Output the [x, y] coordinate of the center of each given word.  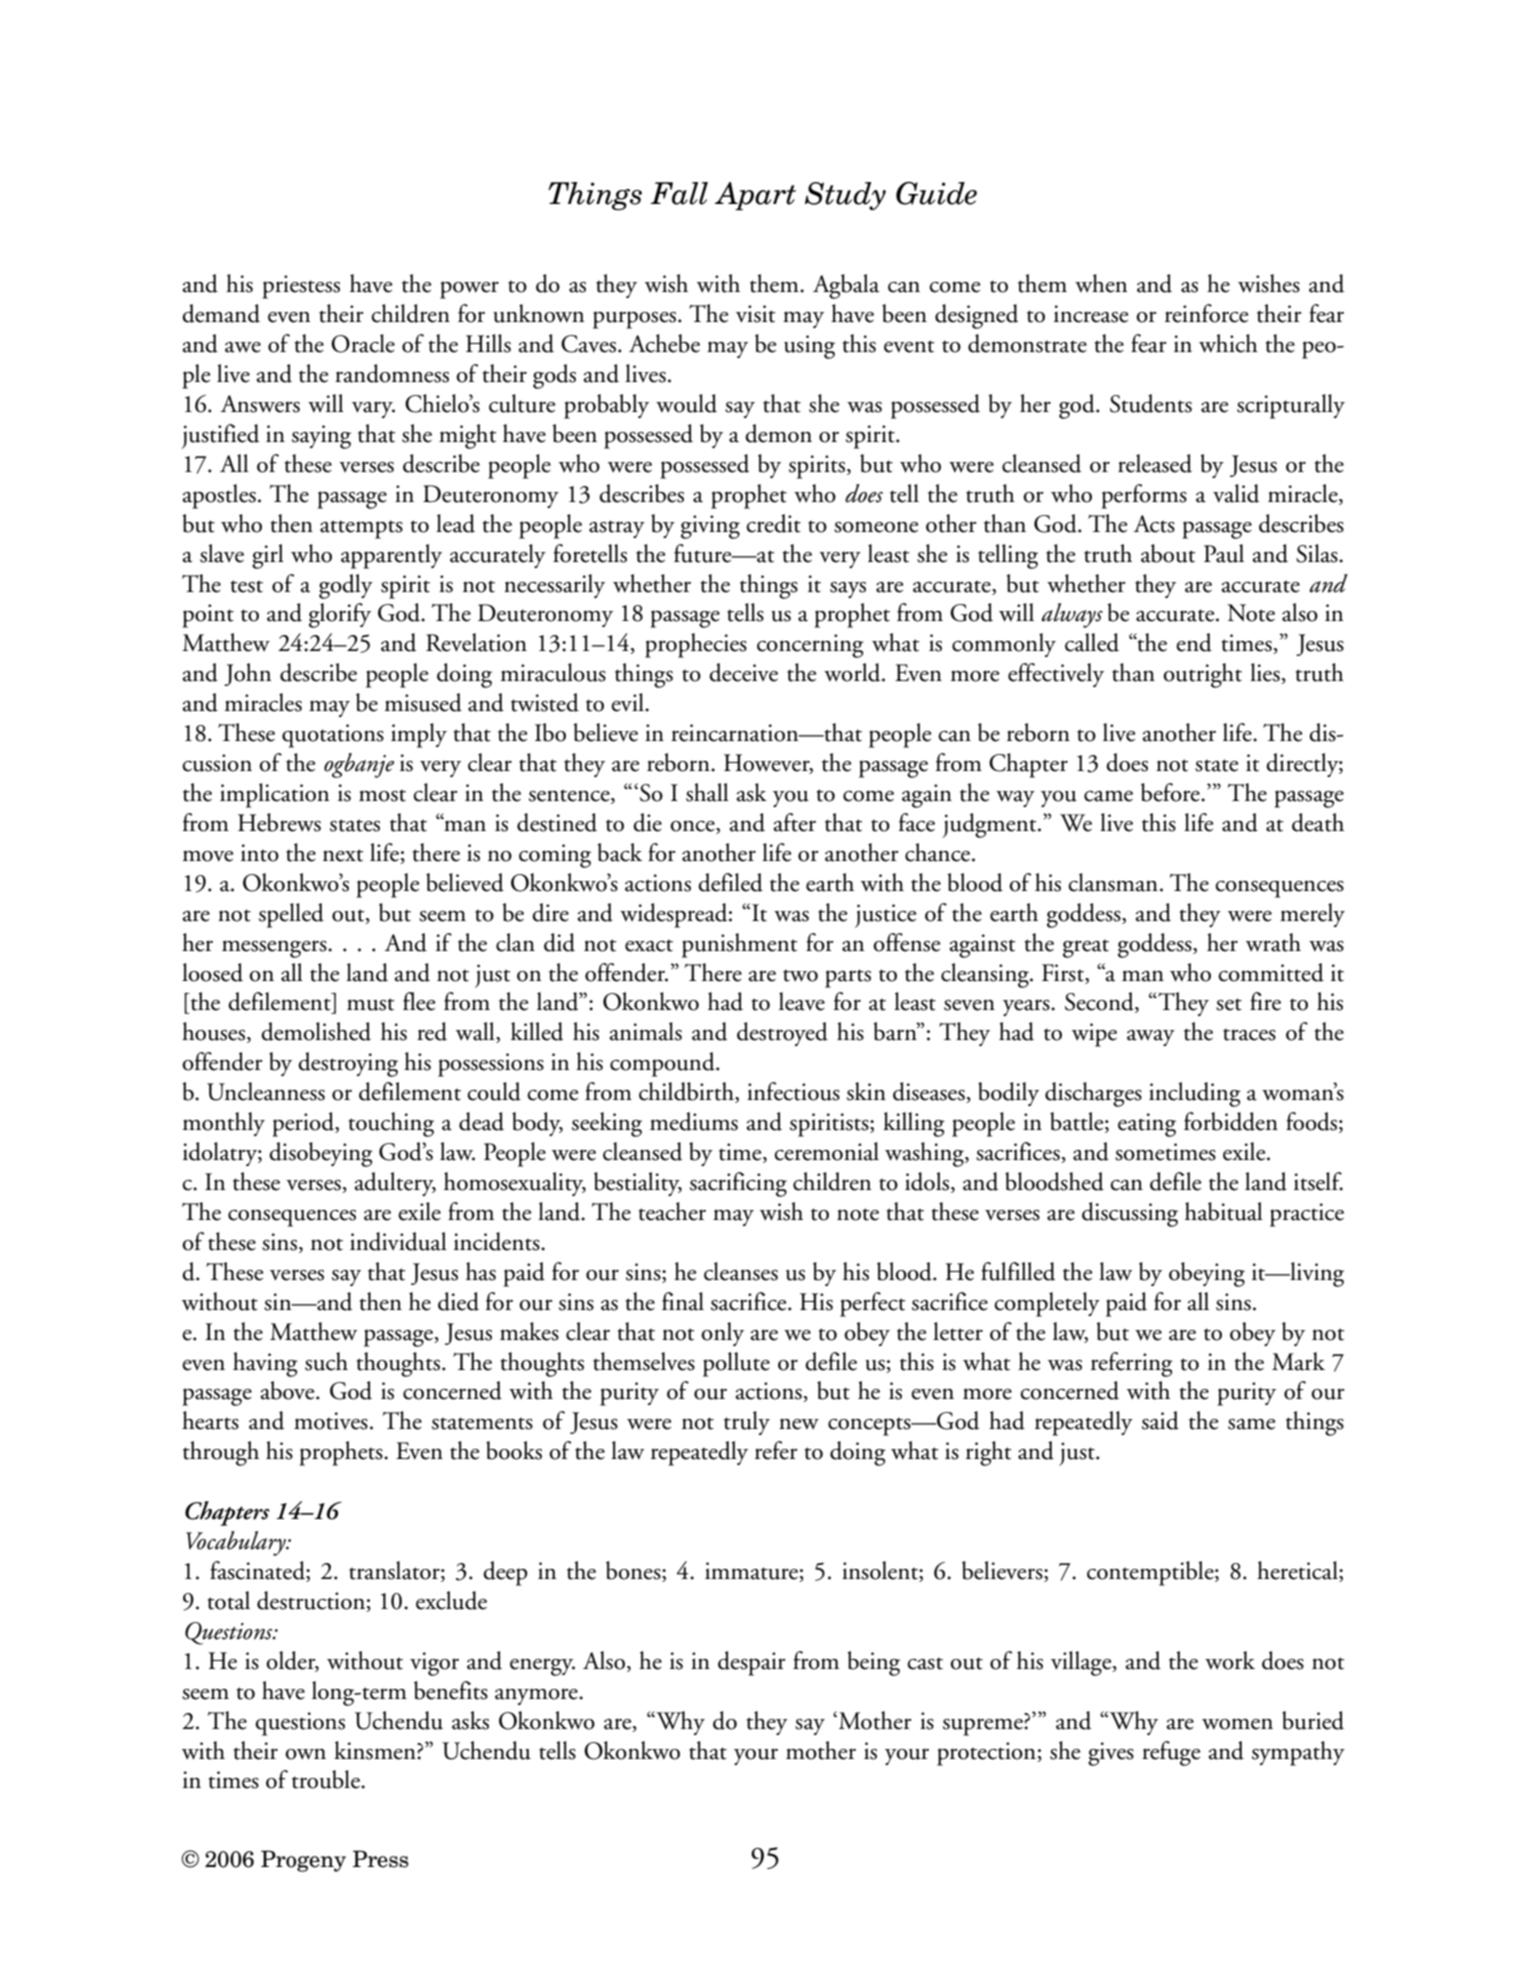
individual [398, 1241]
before [1171, 792]
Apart [755, 196]
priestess [301, 287]
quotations [333, 736]
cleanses [741, 1271]
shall [707, 792]
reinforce [1206, 313]
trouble [327, 1779]
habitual [1224, 1211]
